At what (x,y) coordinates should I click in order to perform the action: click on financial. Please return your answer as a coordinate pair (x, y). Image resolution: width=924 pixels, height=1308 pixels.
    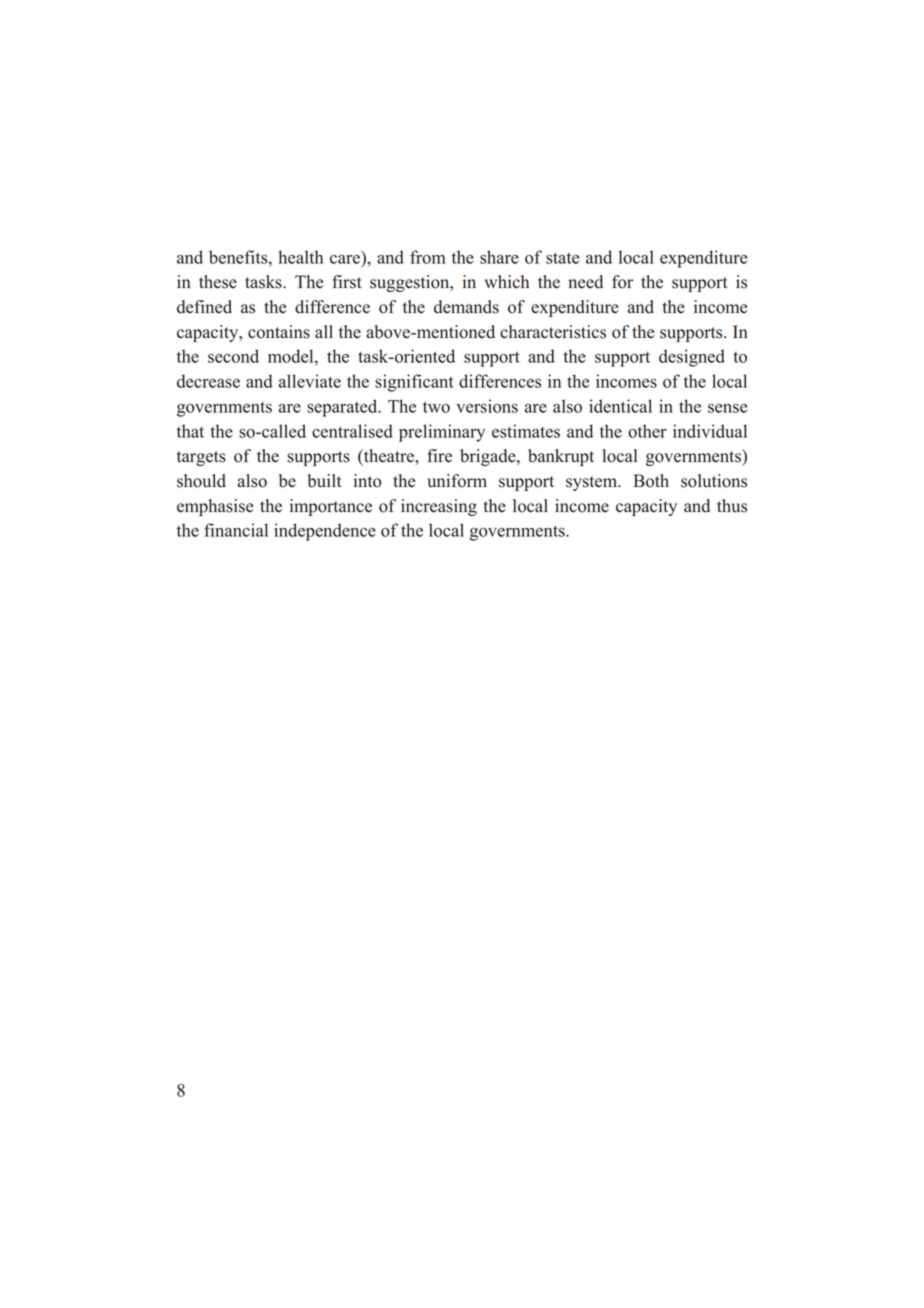
    Looking at the image, I should click on (236, 530).
